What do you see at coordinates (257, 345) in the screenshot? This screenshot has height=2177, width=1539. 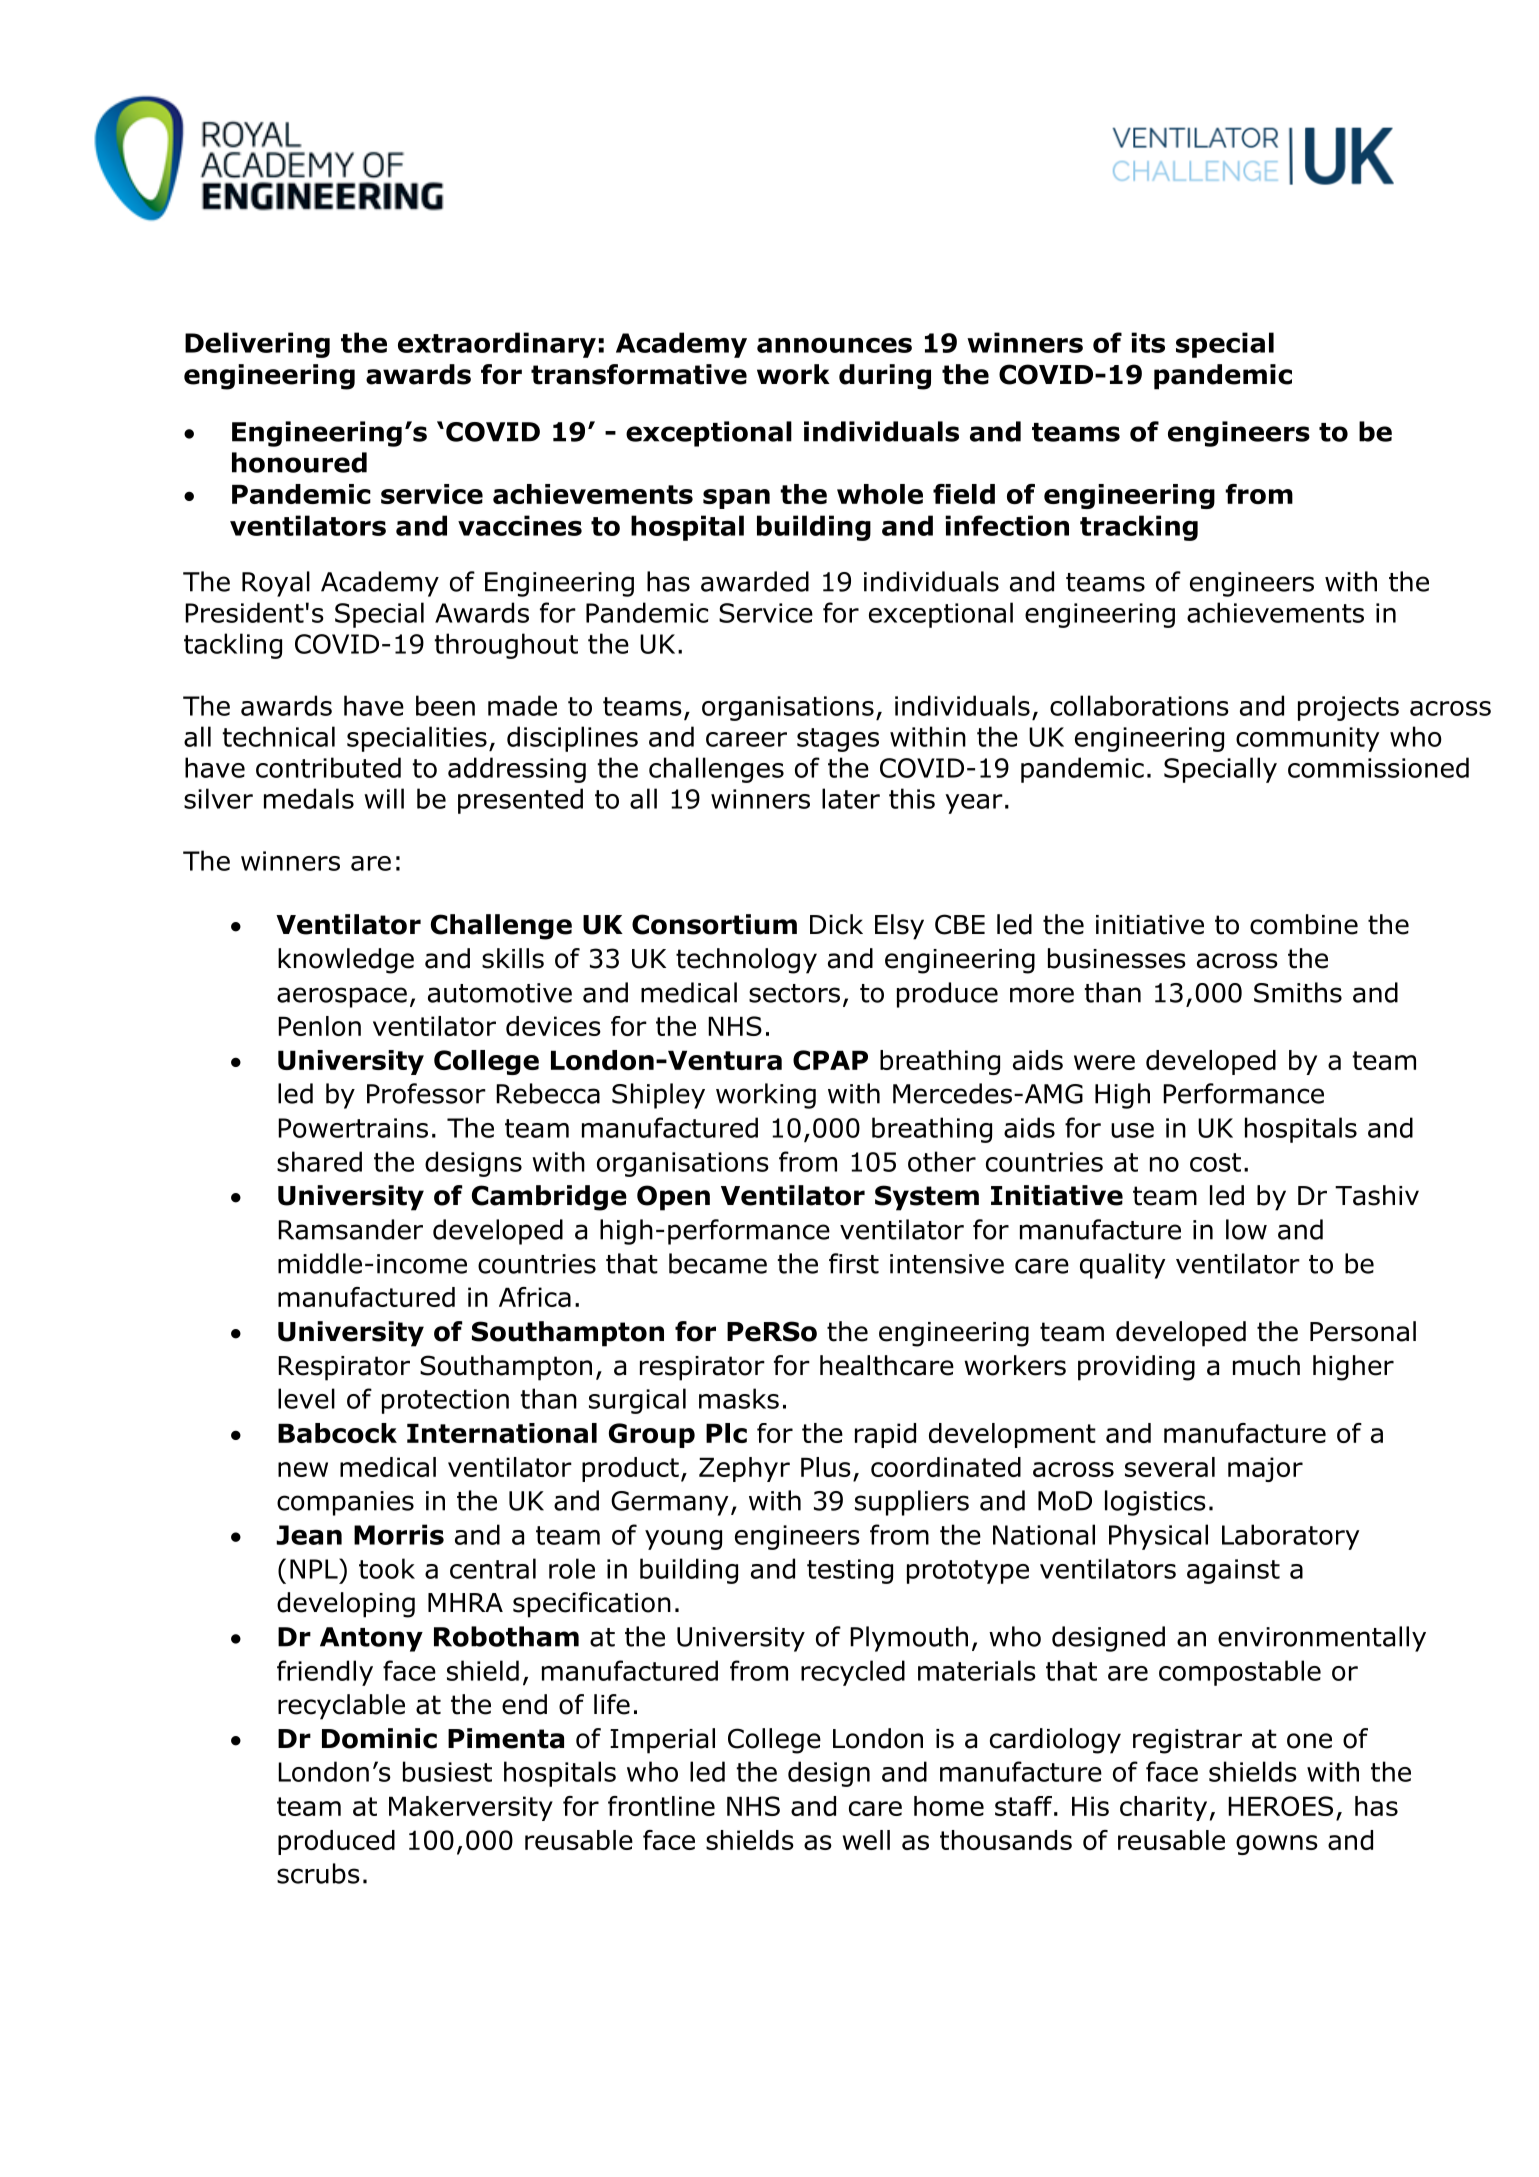 I see `Delivering` at bounding box center [257, 345].
